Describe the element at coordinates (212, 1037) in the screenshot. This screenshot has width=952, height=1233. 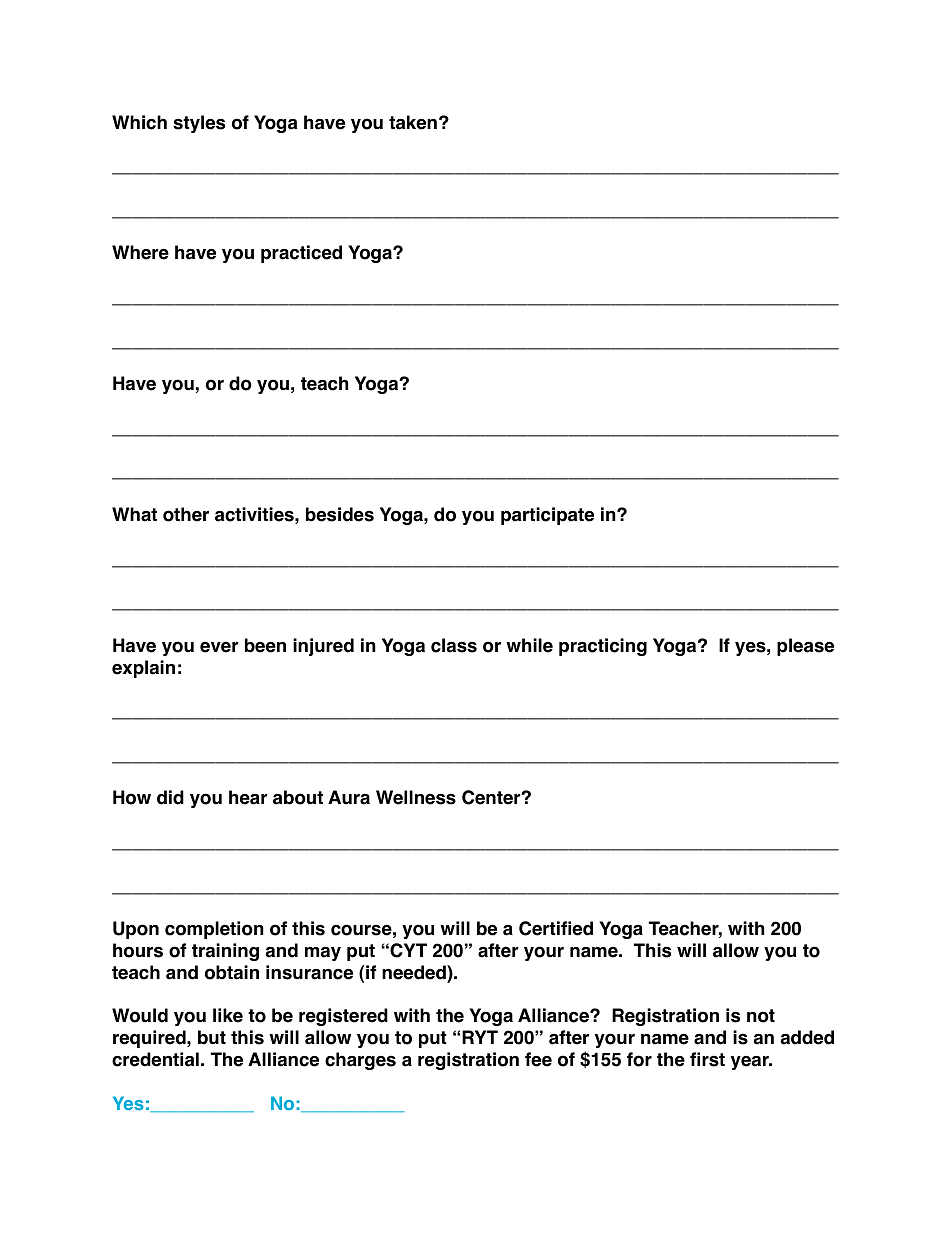
I see `but` at that location.
